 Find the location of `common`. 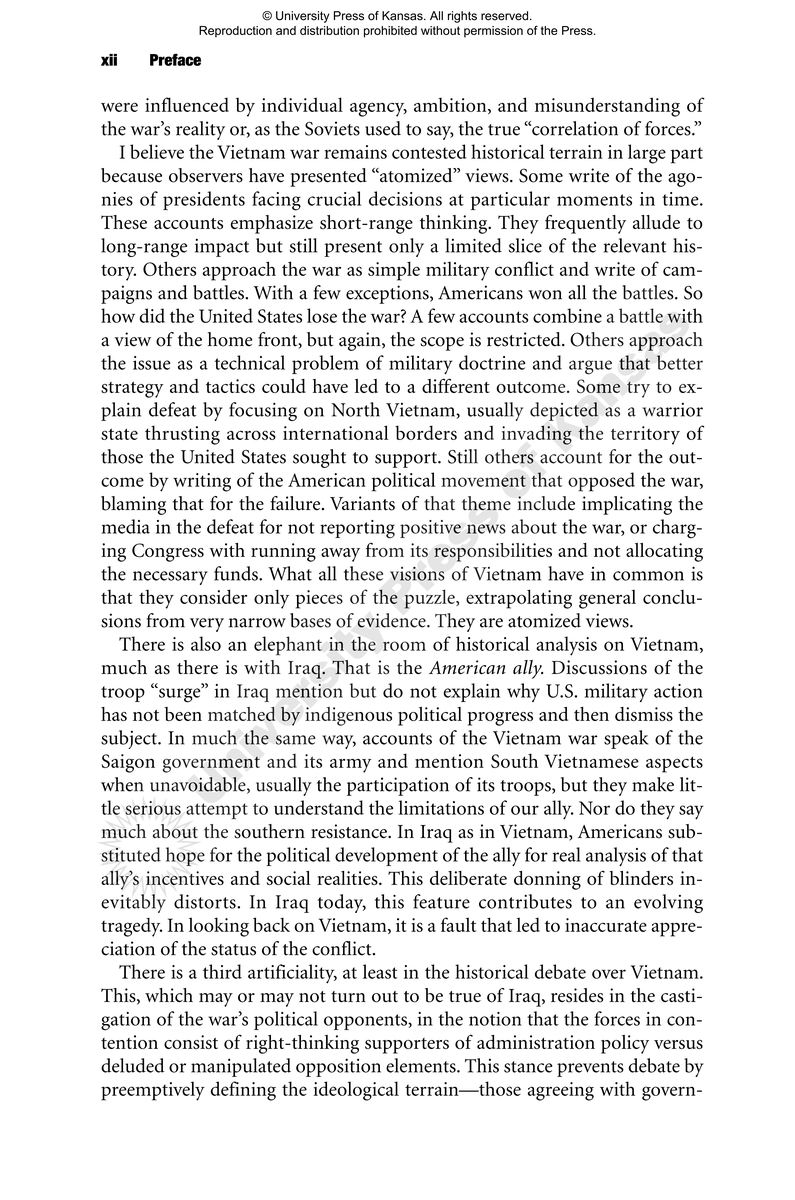

common is located at coordinates (648, 576).
